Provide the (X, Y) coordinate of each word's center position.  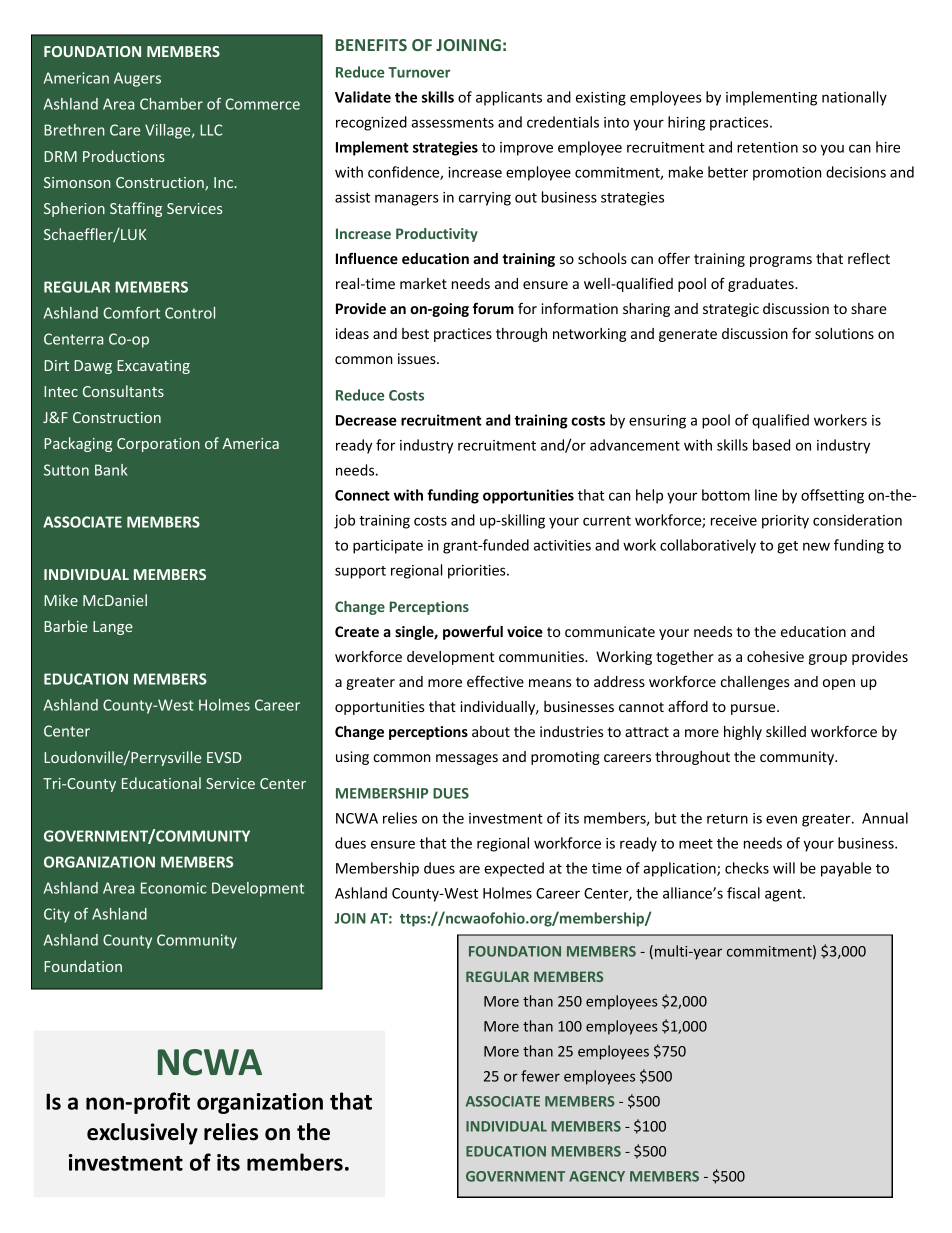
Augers (137, 79)
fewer (540, 1076)
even (781, 819)
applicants (509, 98)
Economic (173, 888)
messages (467, 759)
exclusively (142, 1134)
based (771, 445)
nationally (854, 98)
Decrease (366, 420)
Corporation (158, 445)
